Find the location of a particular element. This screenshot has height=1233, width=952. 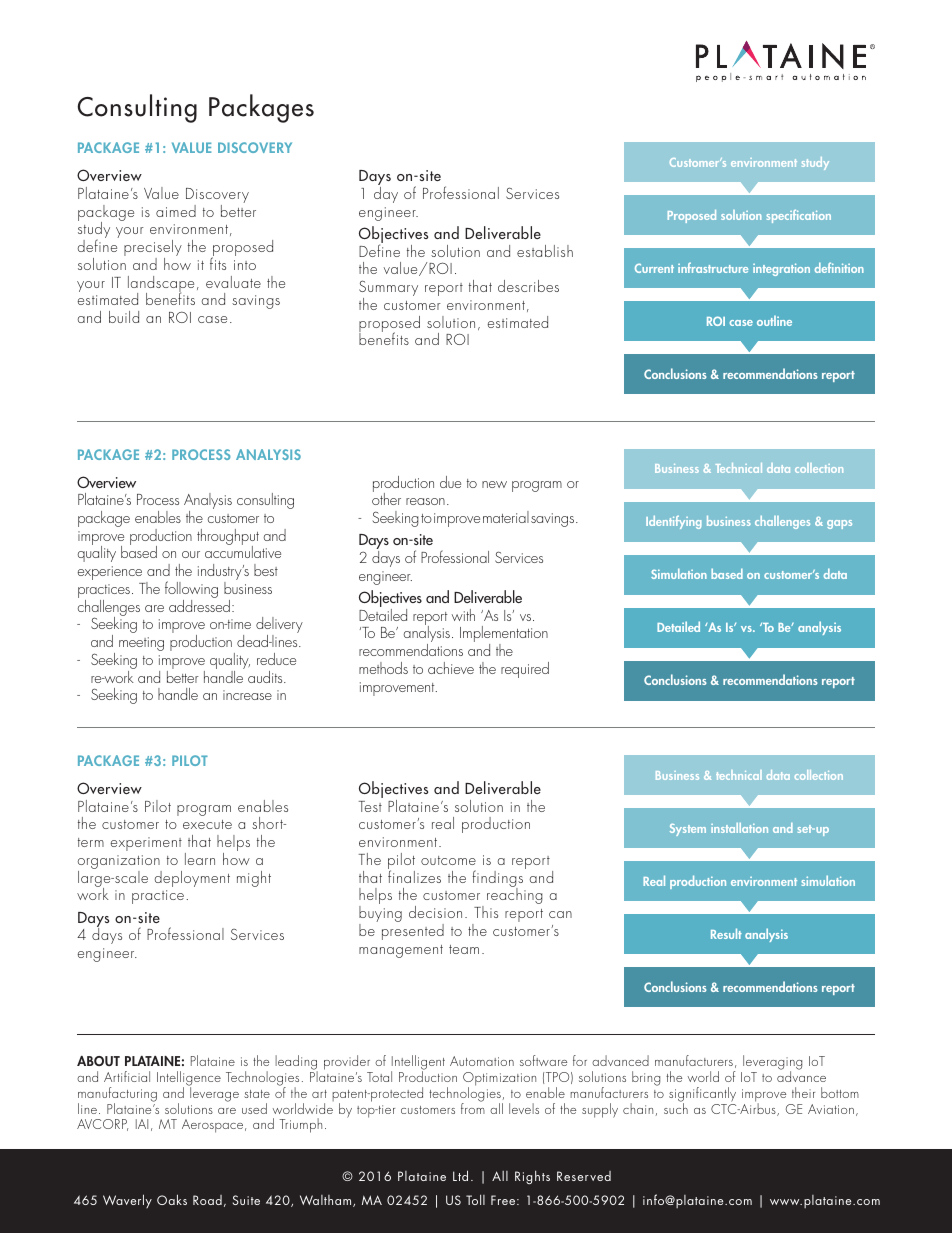

achieve is located at coordinates (451, 668).
